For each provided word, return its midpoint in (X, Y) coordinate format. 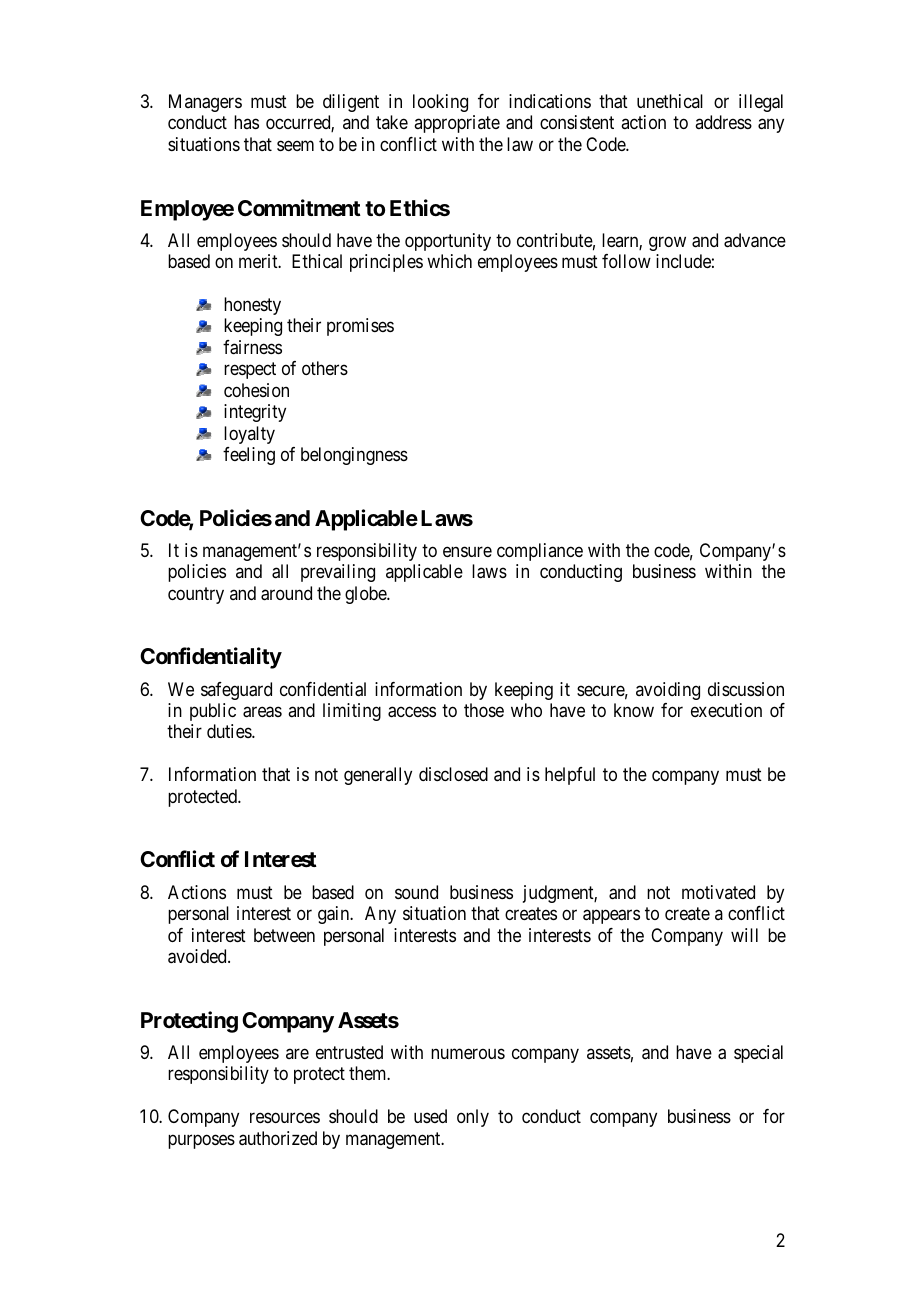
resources (285, 1118)
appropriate (457, 124)
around (286, 593)
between (284, 935)
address (723, 122)
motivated (718, 892)
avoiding (668, 691)
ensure (467, 551)
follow (626, 261)
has (246, 122)
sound (416, 892)
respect (250, 371)
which (449, 261)
